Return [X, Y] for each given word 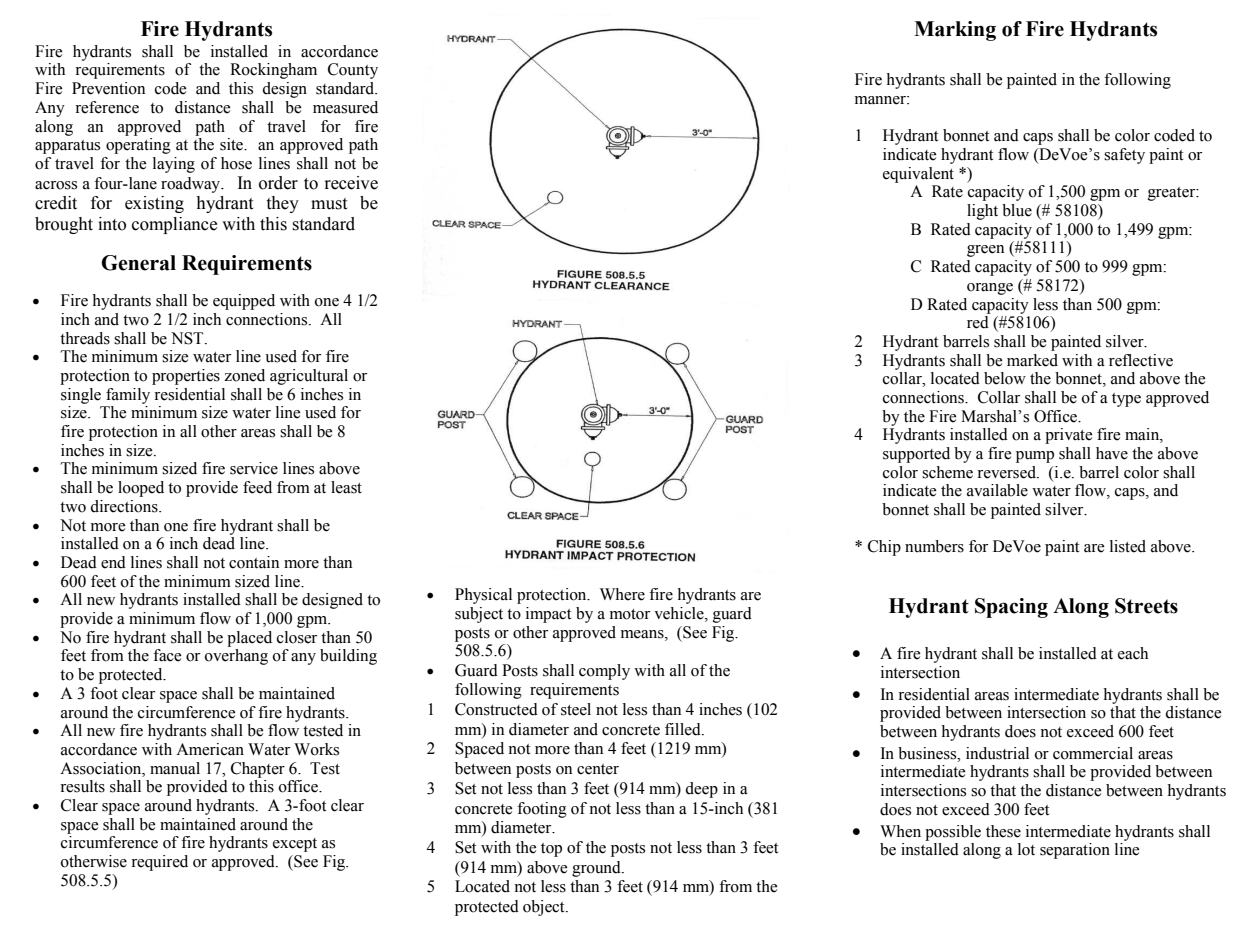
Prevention [108, 88]
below [1005, 378]
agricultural [309, 377]
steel [576, 709]
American [210, 749]
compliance [174, 225]
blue [1017, 210]
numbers [934, 546]
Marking [955, 31]
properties [186, 377]
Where [622, 594]
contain [254, 562]
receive [351, 183]
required [159, 863]
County [353, 71]
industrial [997, 753]
